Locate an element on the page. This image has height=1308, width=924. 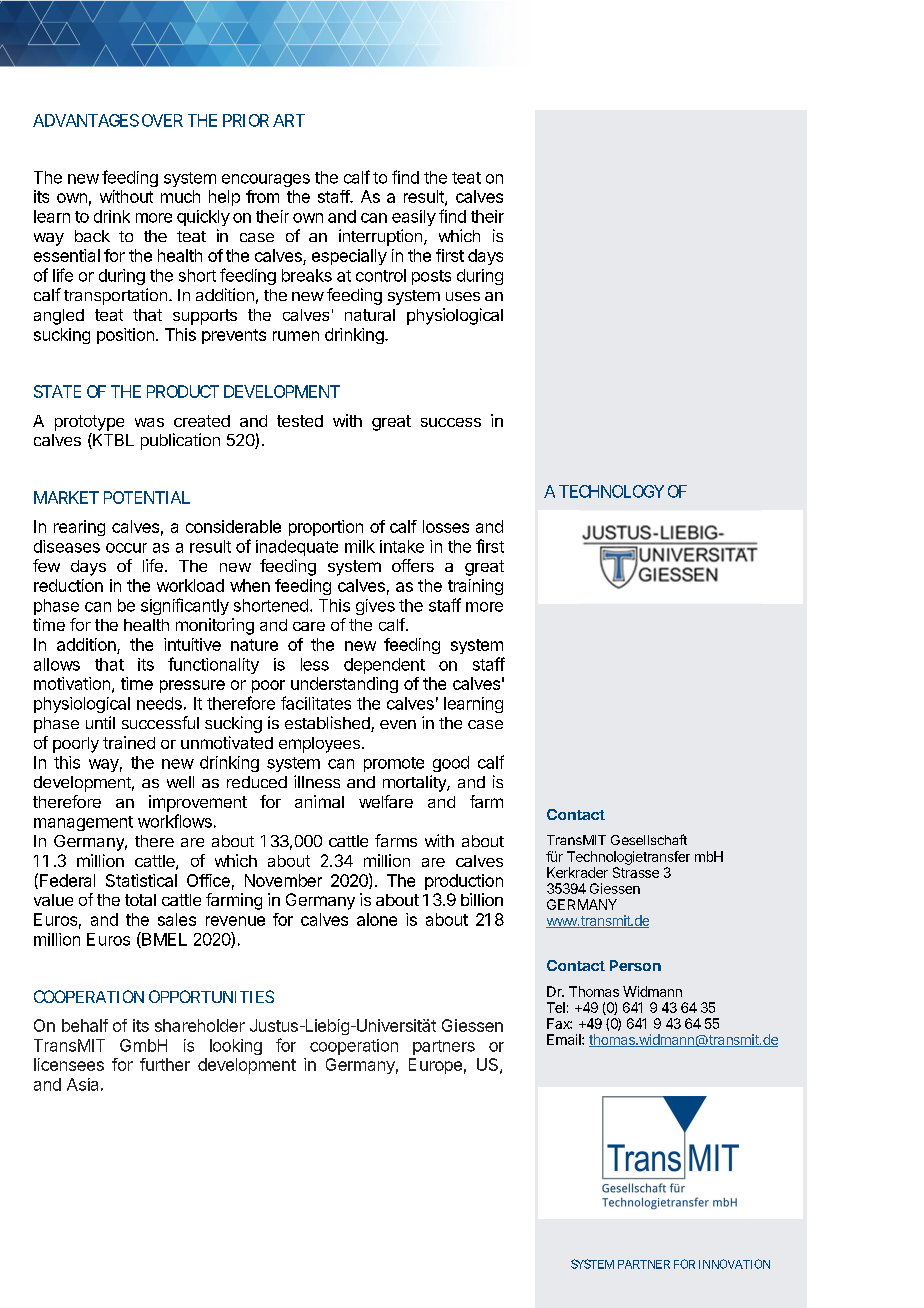
INNOVATION is located at coordinates (734, 1264).
